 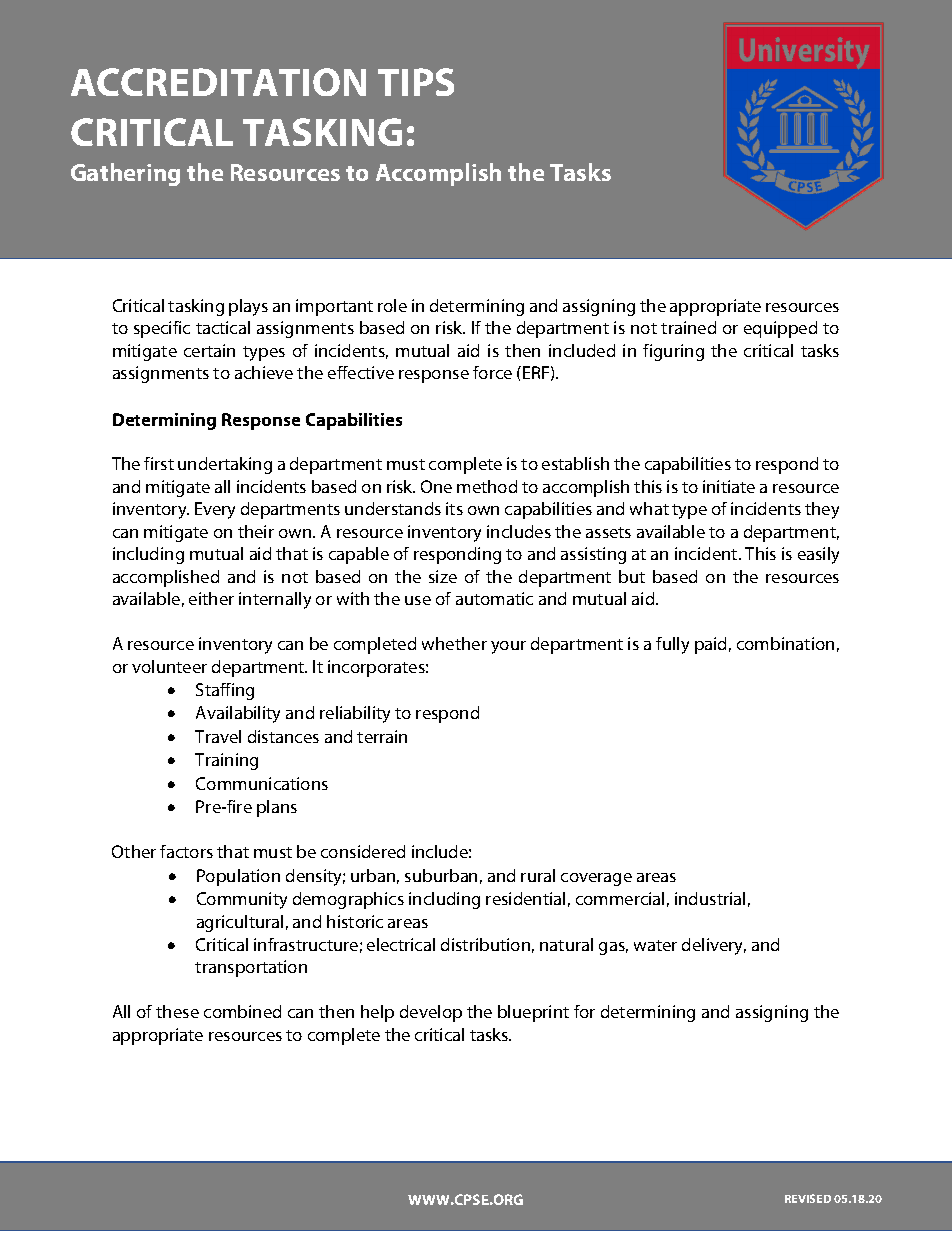 What do you see at coordinates (416, 82) in the screenshot?
I see `TIPS` at bounding box center [416, 82].
